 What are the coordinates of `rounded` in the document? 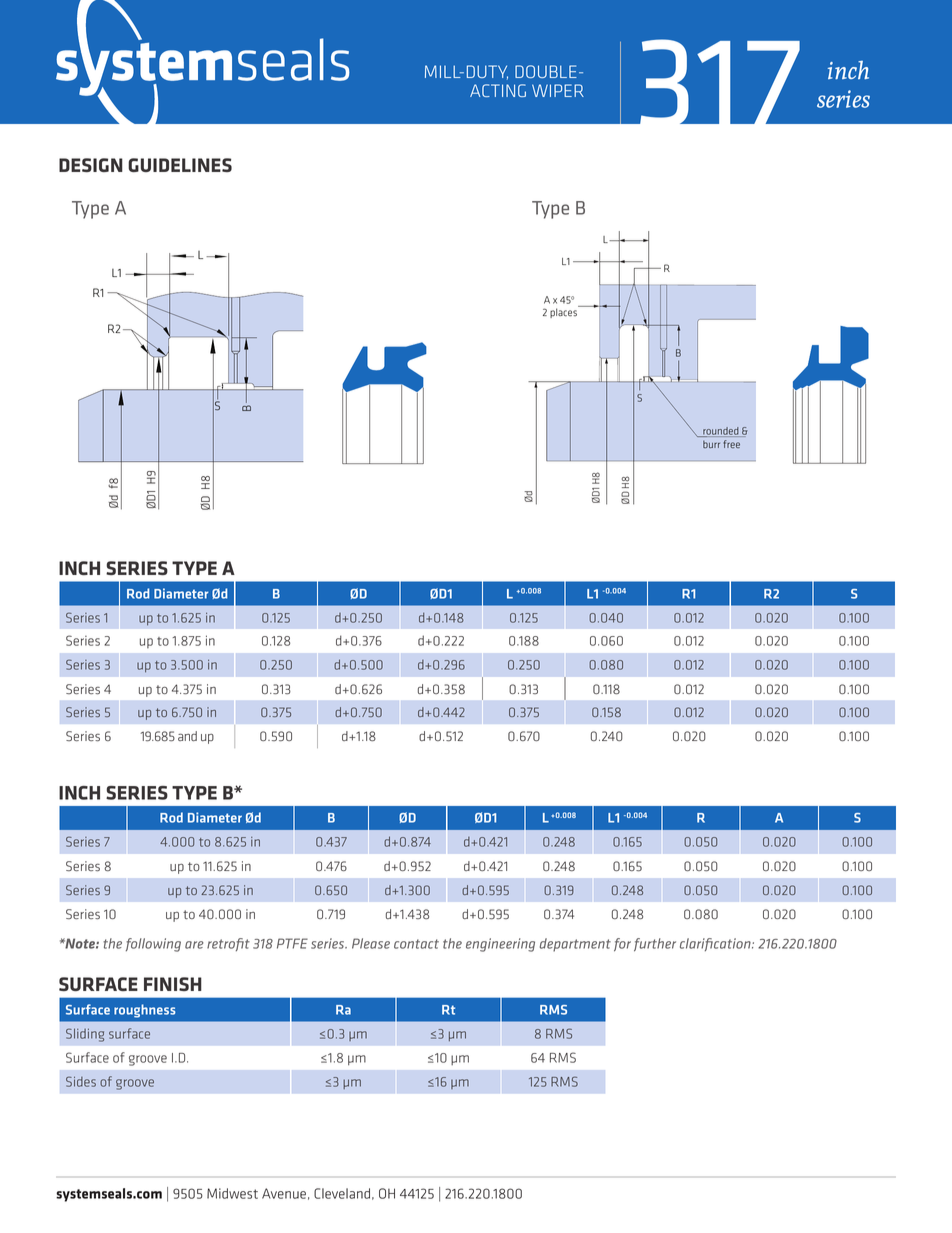 It's located at (721, 432).
